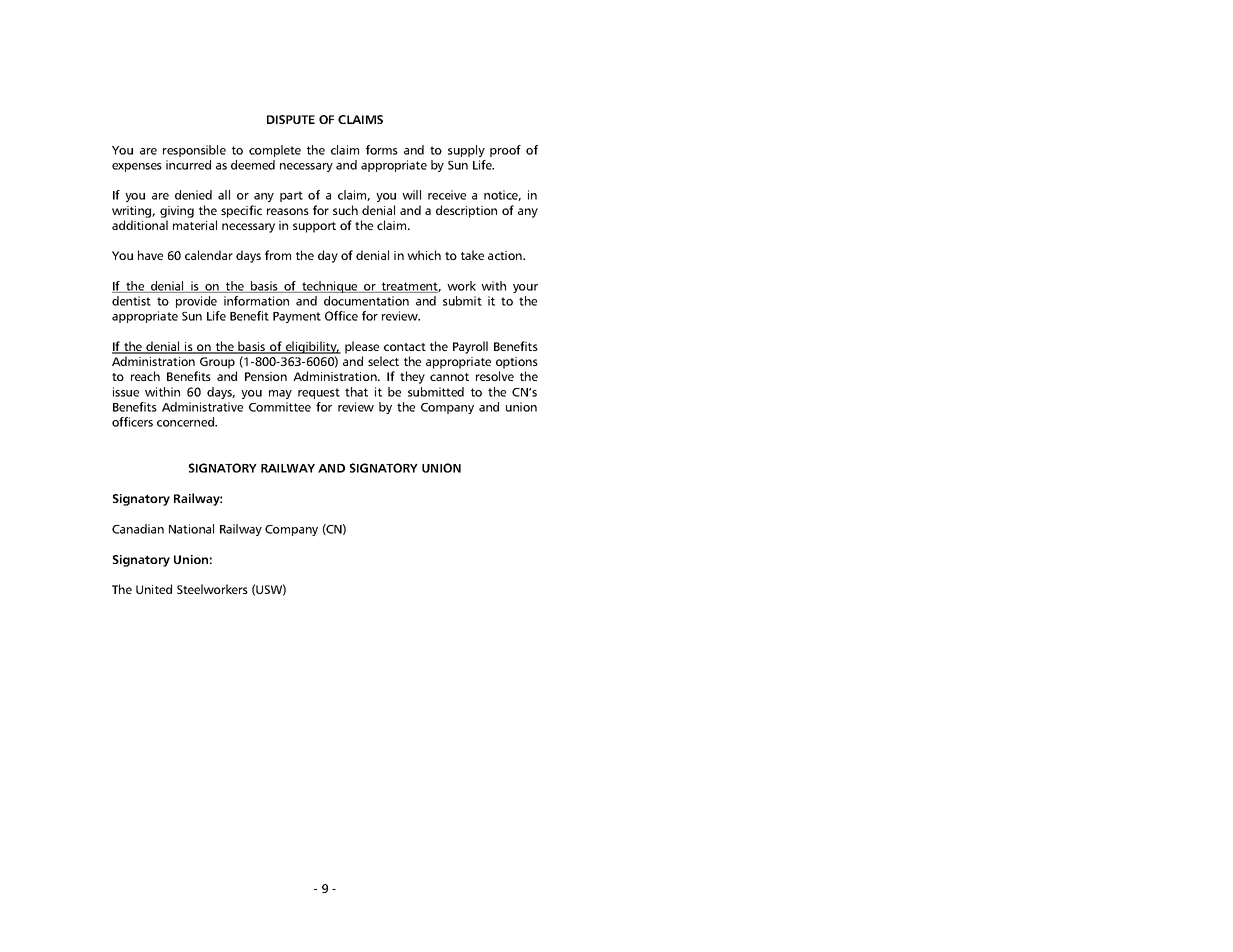 This screenshot has height=952, width=1233. Describe the element at coordinates (362, 347) in the screenshot. I see `please` at that location.
